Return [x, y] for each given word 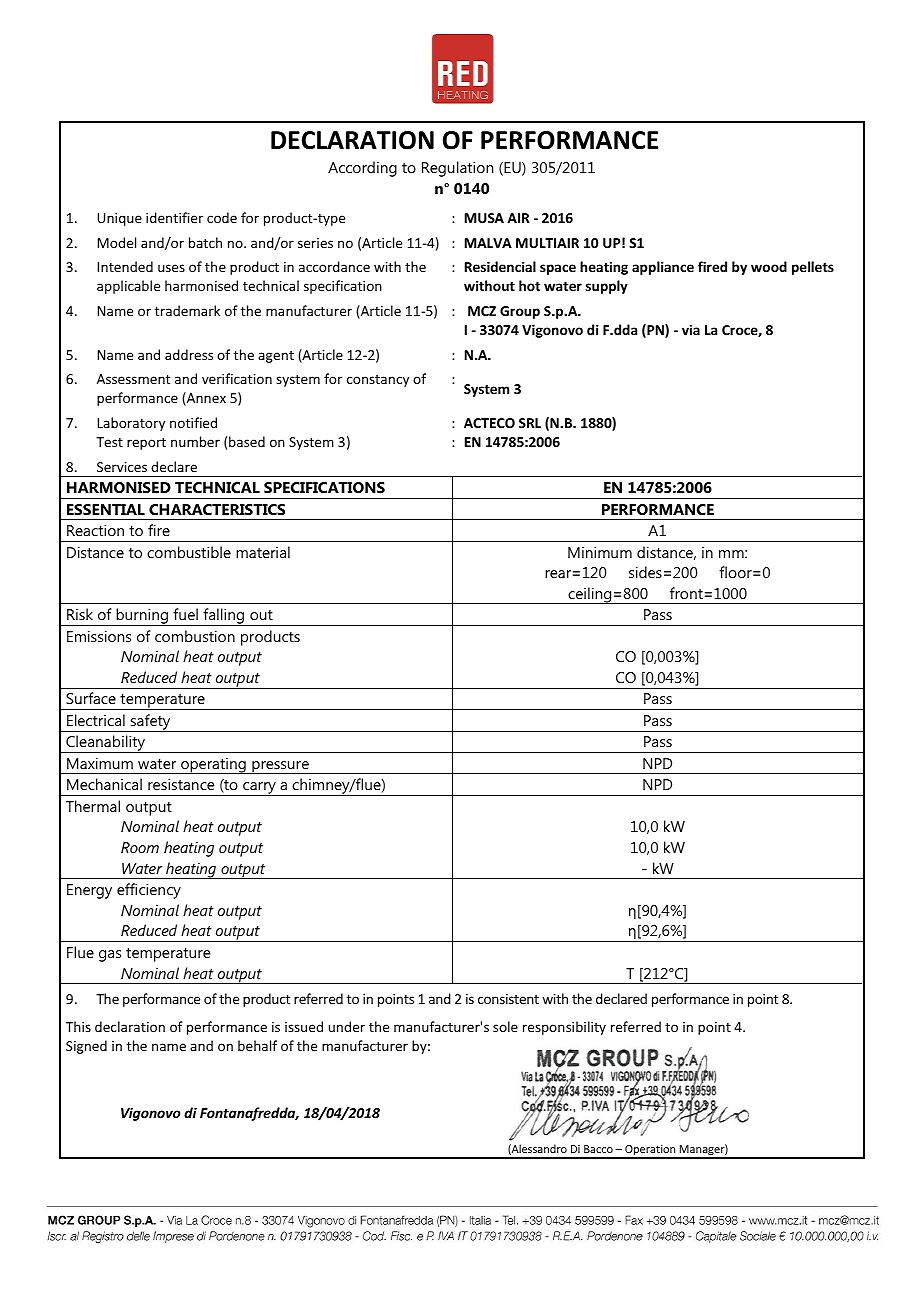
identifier [174, 217]
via [691, 330]
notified [193, 422]
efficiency [149, 891]
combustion [195, 636]
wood [769, 266]
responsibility [564, 1028]
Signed [86, 1047]
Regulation [457, 169]
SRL [530, 423]
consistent [508, 999]
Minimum [600, 552]
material [263, 552]
